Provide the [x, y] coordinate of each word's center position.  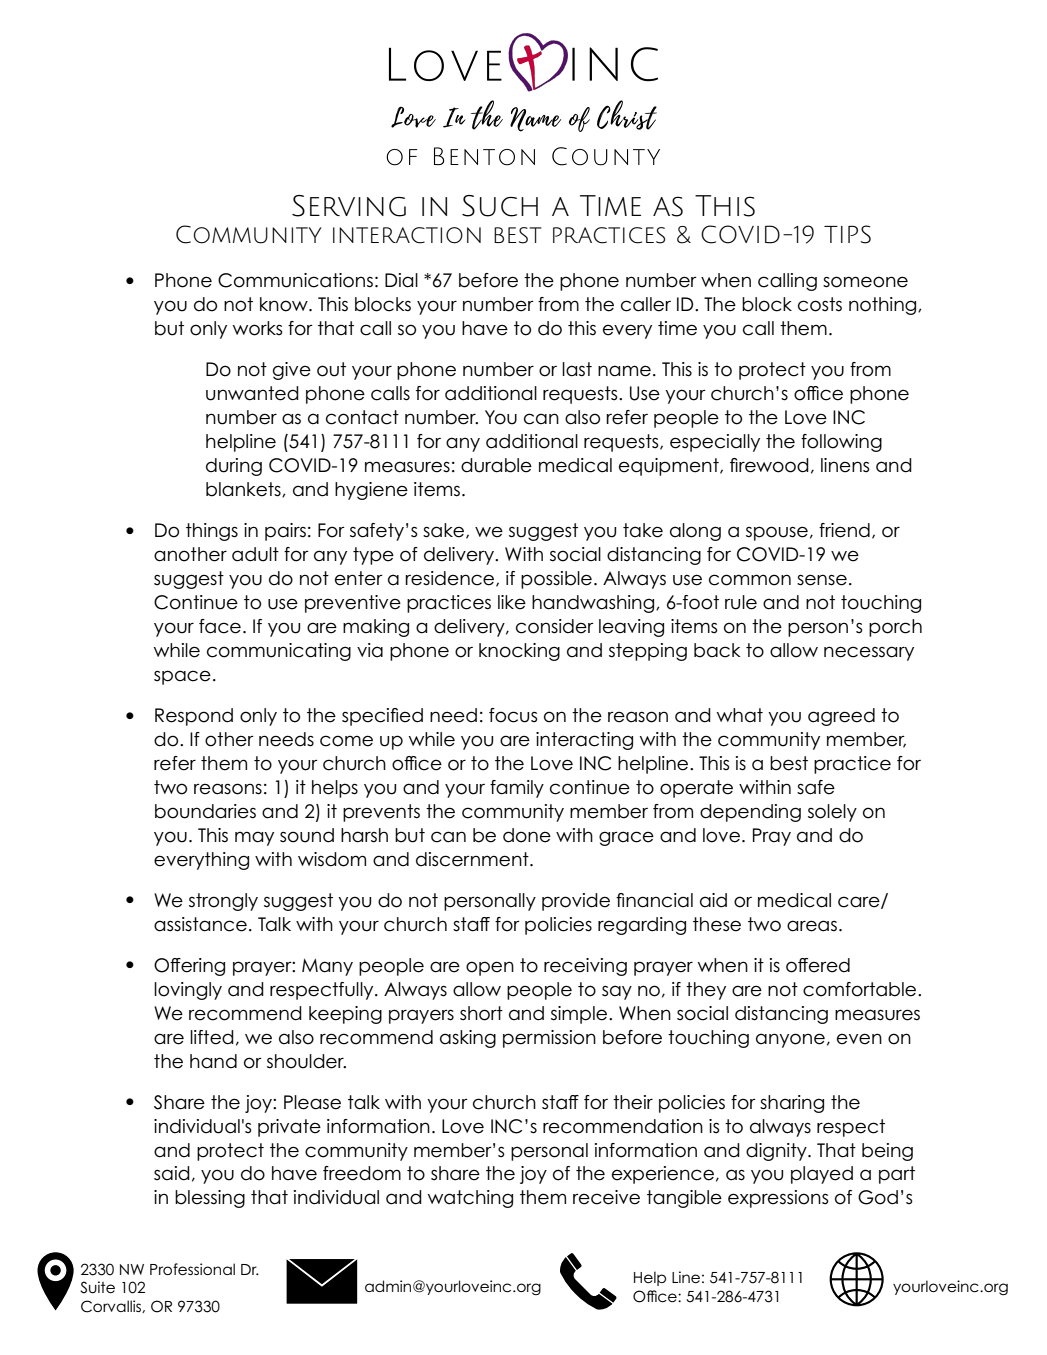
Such [500, 206]
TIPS [847, 234]
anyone [790, 1040]
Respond [194, 717]
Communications [295, 280]
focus [513, 715]
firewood [769, 465]
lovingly [188, 991]
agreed [841, 717]
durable [496, 465]
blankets [244, 489]
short [481, 1013]
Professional [192, 1269]
